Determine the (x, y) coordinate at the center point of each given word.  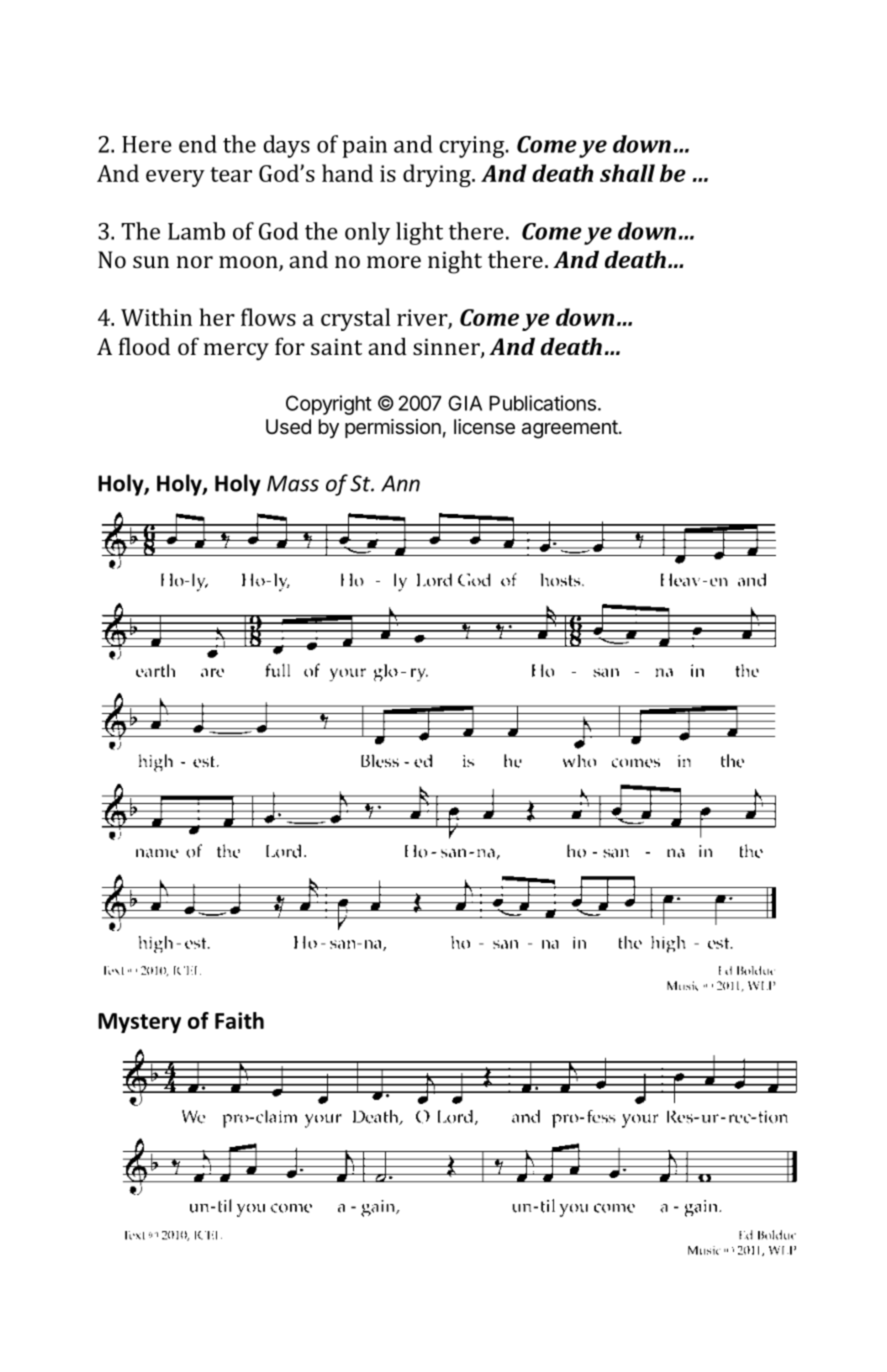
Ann (400, 483)
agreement (570, 429)
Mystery (139, 1023)
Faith (239, 1020)
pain (364, 147)
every (175, 178)
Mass (293, 483)
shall (627, 173)
